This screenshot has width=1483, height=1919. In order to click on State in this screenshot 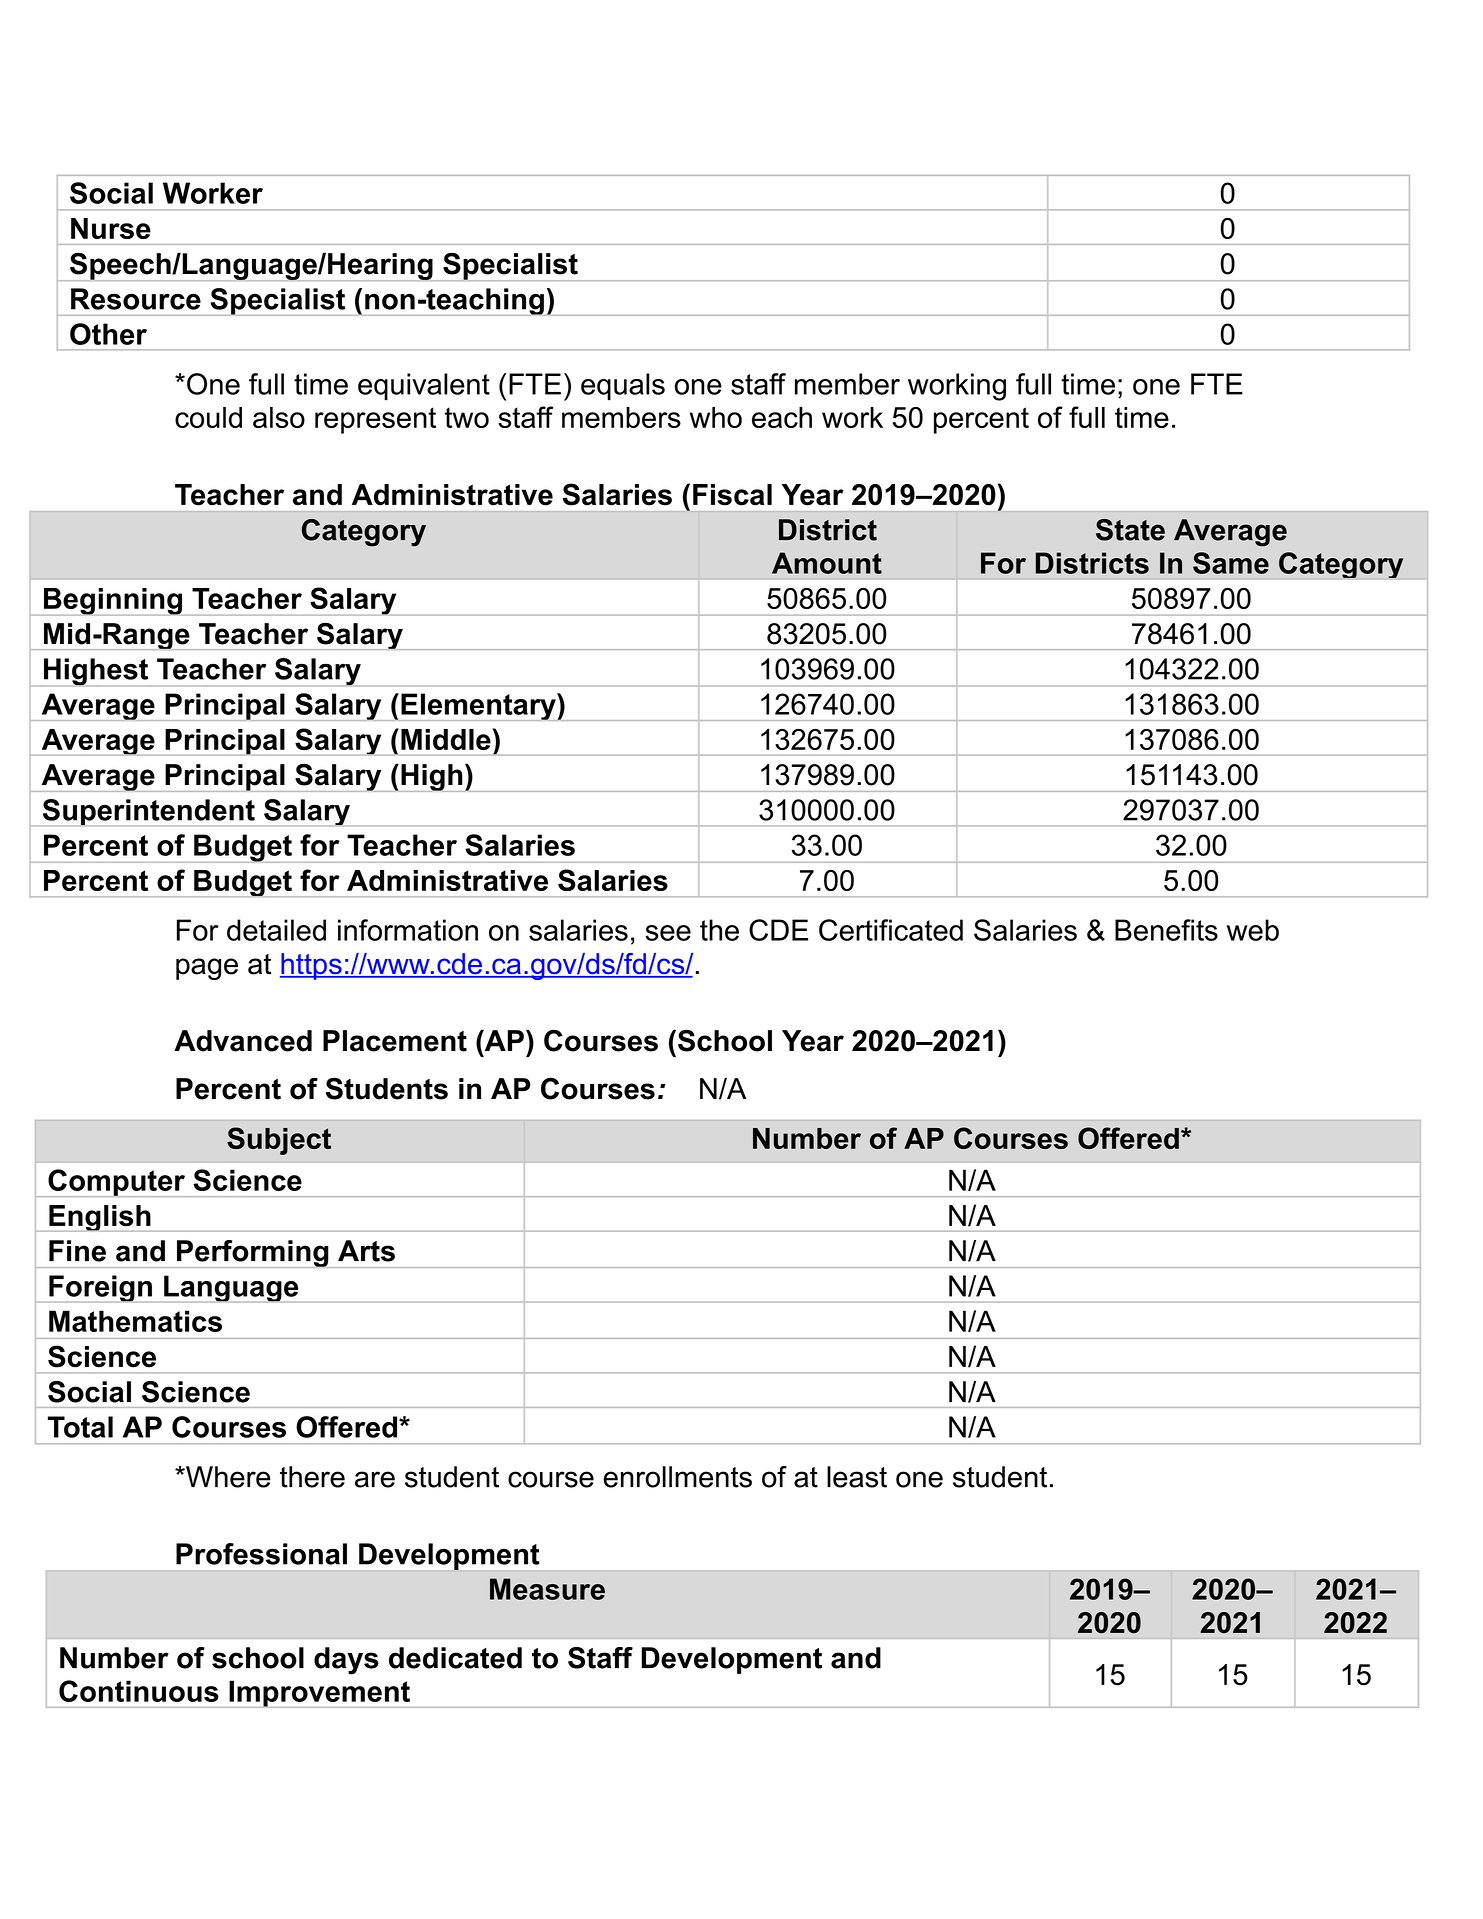, I will do `click(1130, 530)`.
